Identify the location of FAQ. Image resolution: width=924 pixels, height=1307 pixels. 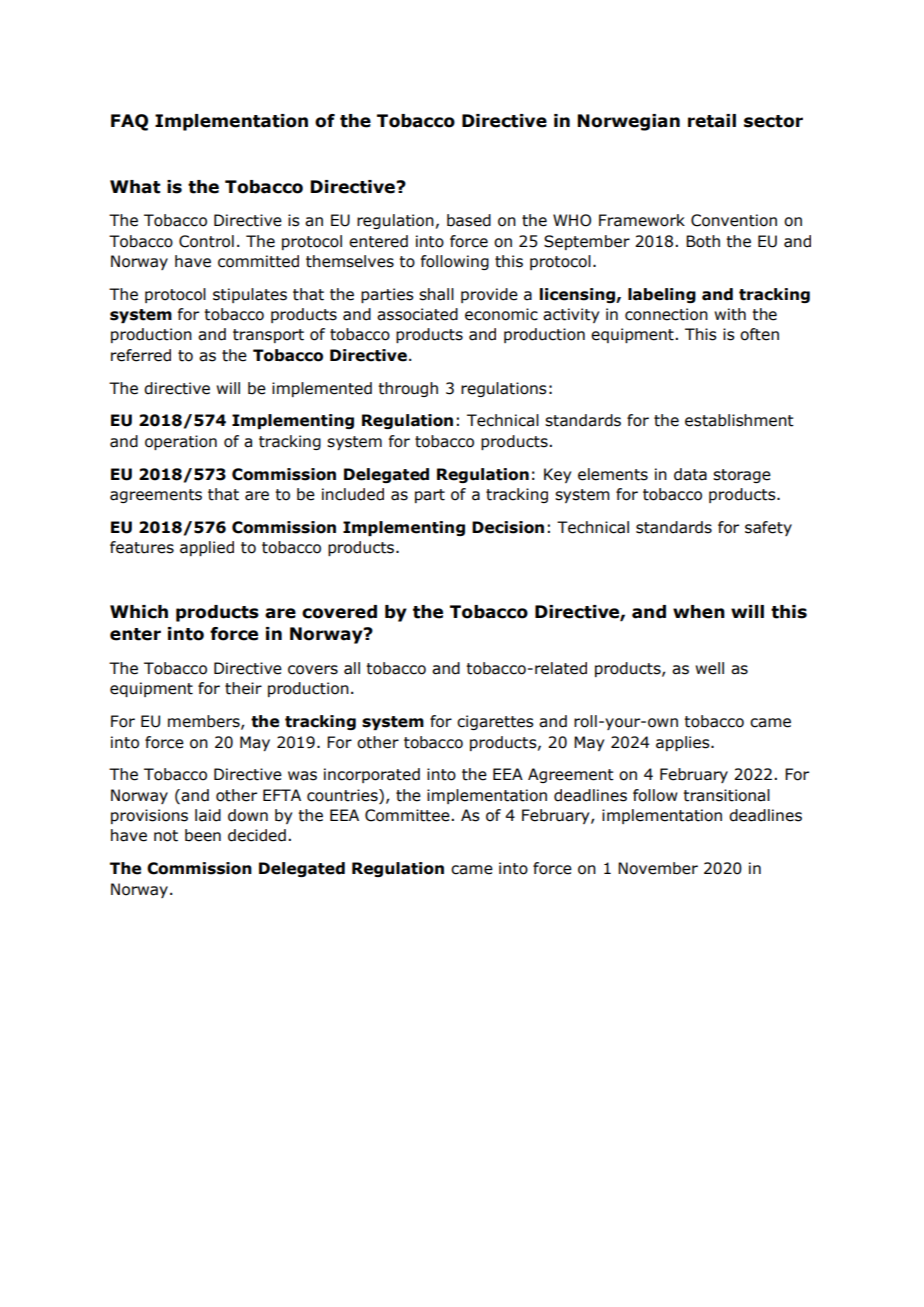
(129, 122).
